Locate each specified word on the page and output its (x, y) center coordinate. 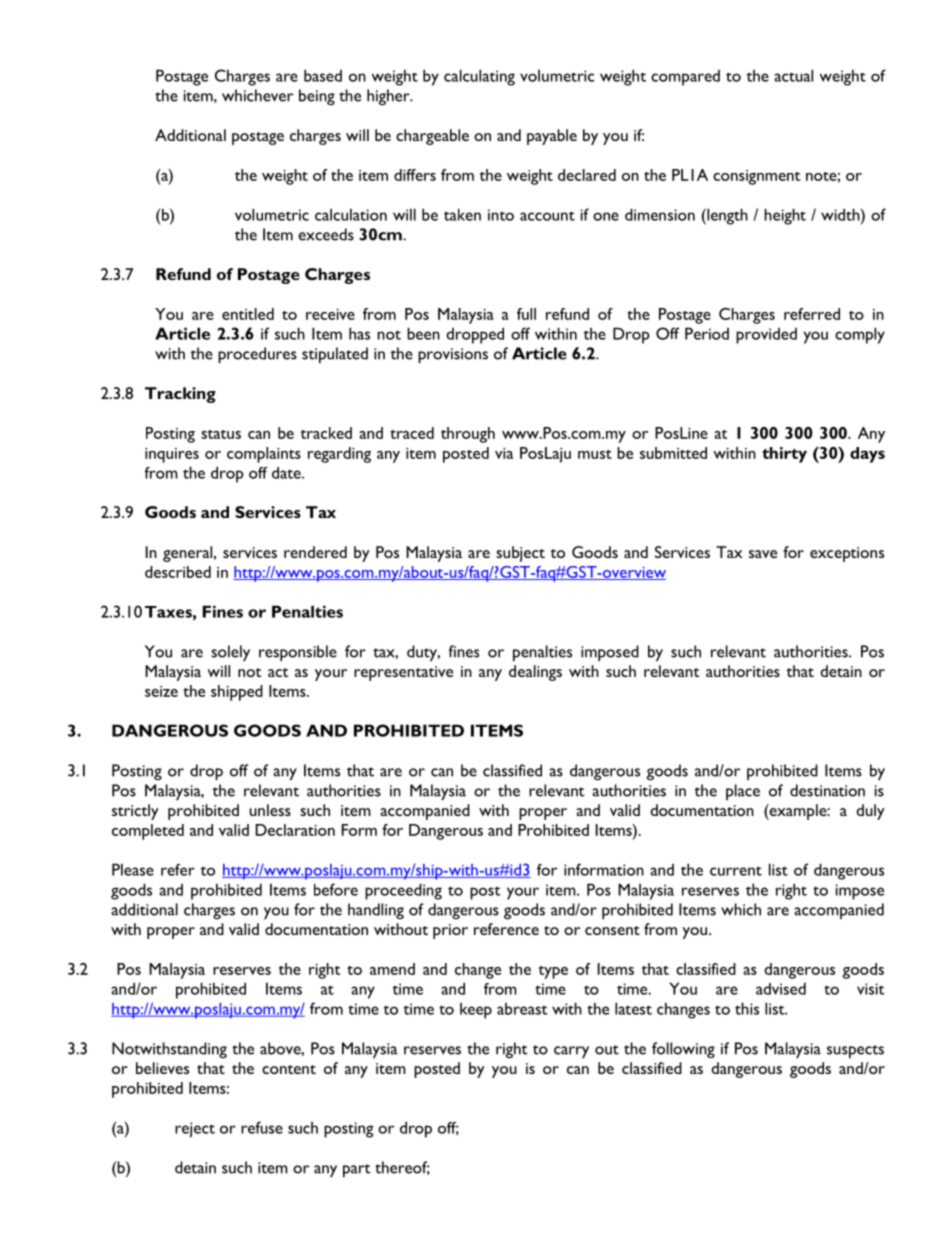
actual (793, 75)
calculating (479, 77)
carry (571, 1052)
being (317, 97)
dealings (535, 673)
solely (230, 653)
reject (195, 1130)
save (763, 554)
